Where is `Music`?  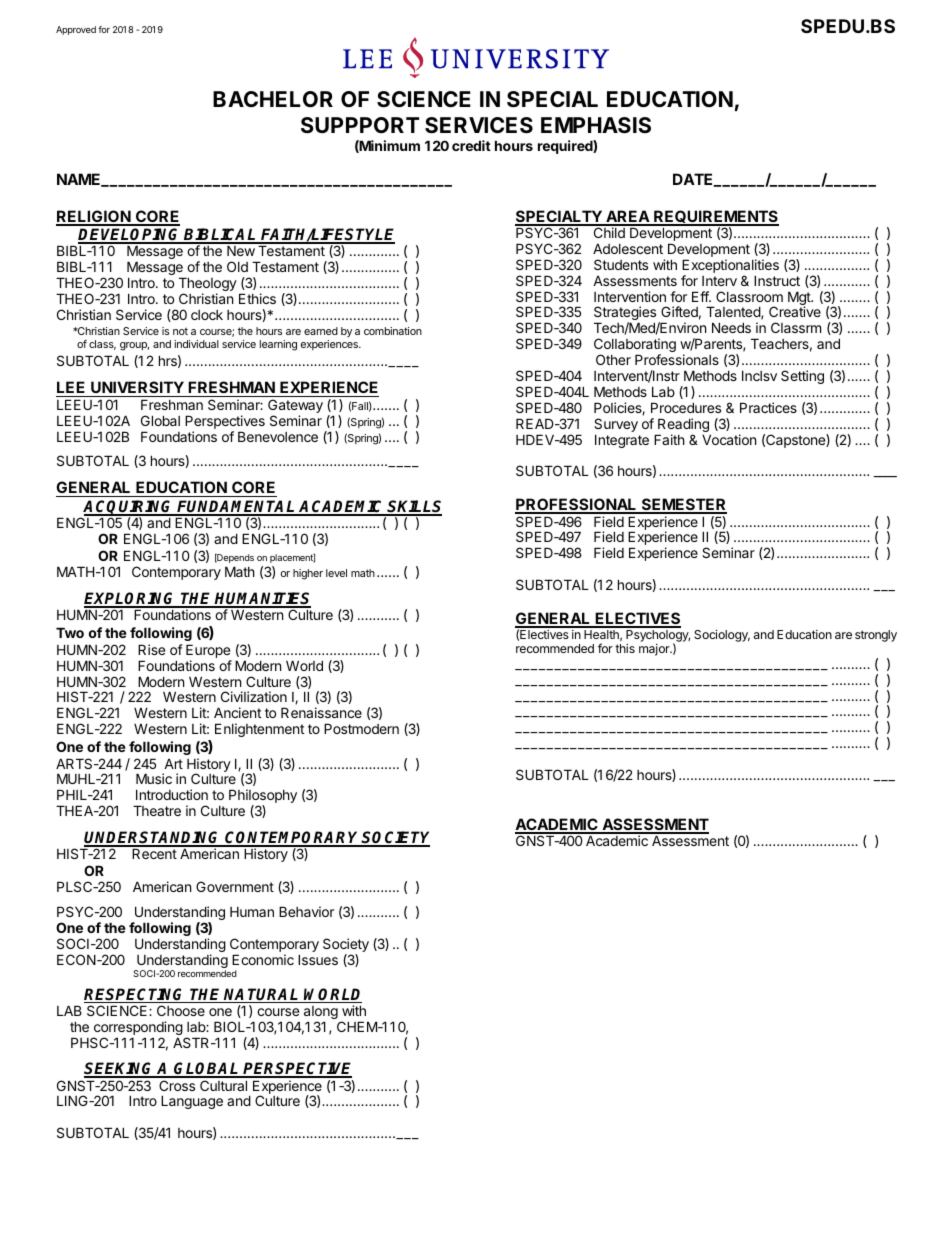
Music is located at coordinates (154, 778).
